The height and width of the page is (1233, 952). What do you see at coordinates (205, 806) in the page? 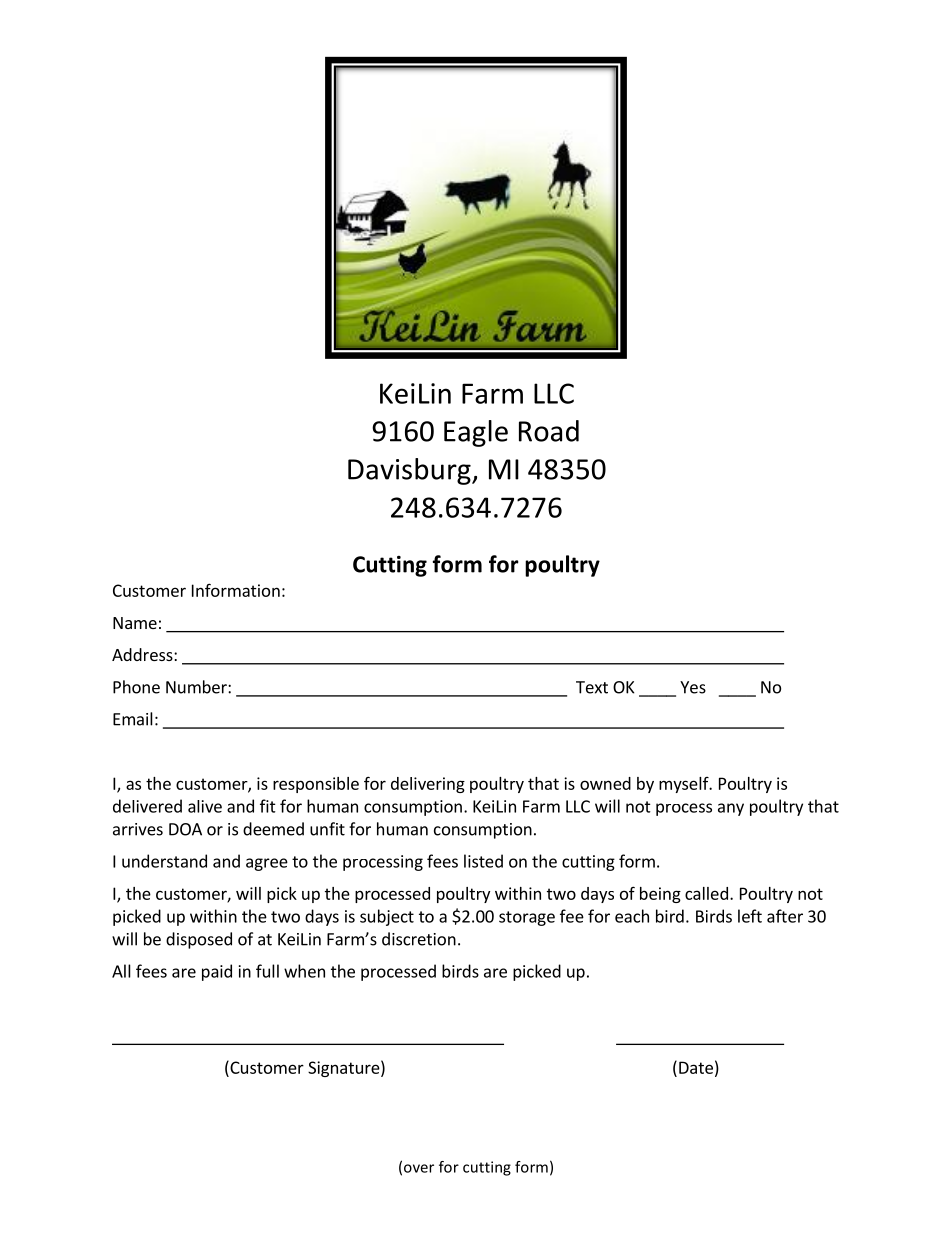
I see `alive` at bounding box center [205, 806].
